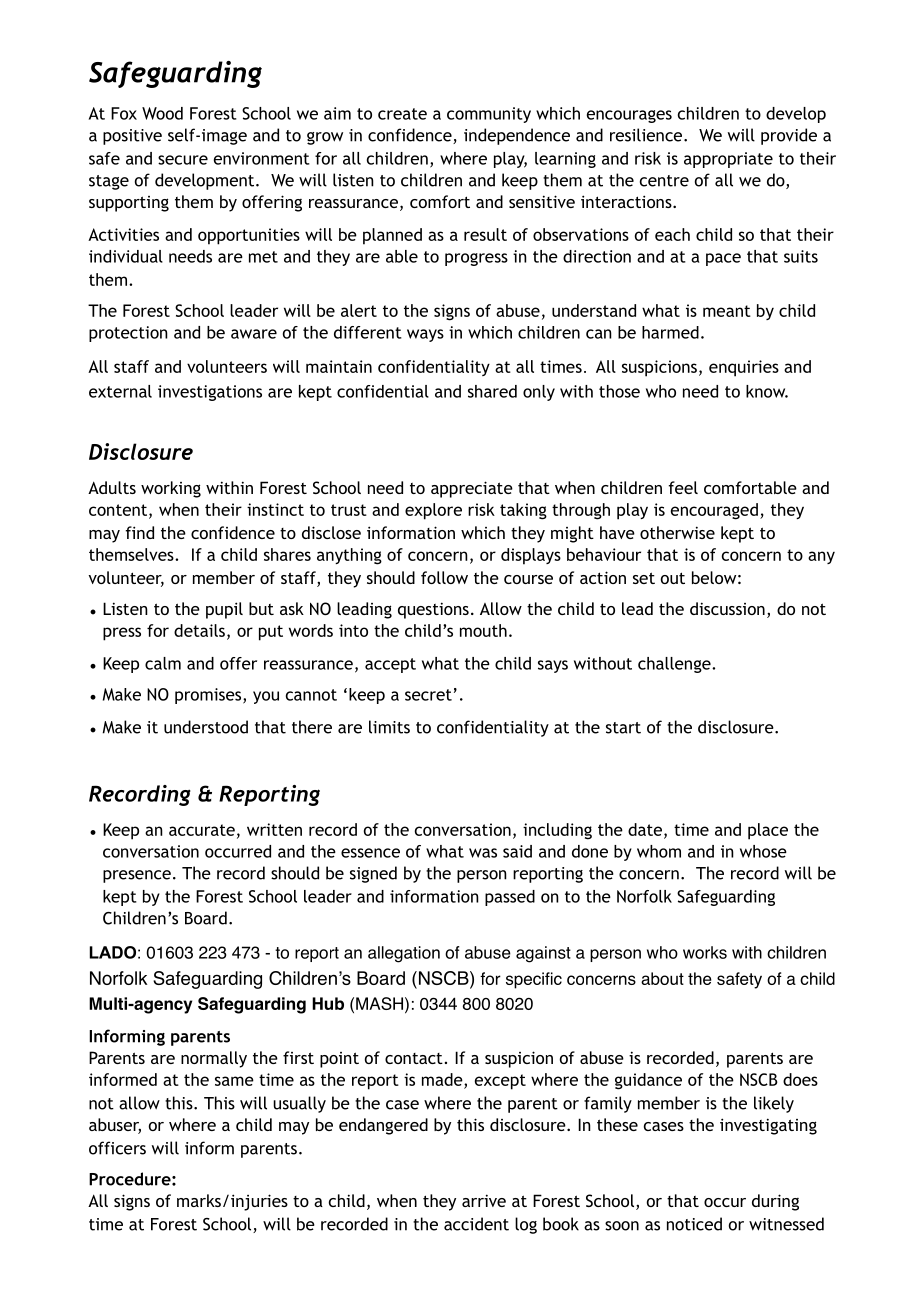 The height and width of the image is (1308, 924). Describe the element at coordinates (171, 489) in the image. I see `working` at that location.
